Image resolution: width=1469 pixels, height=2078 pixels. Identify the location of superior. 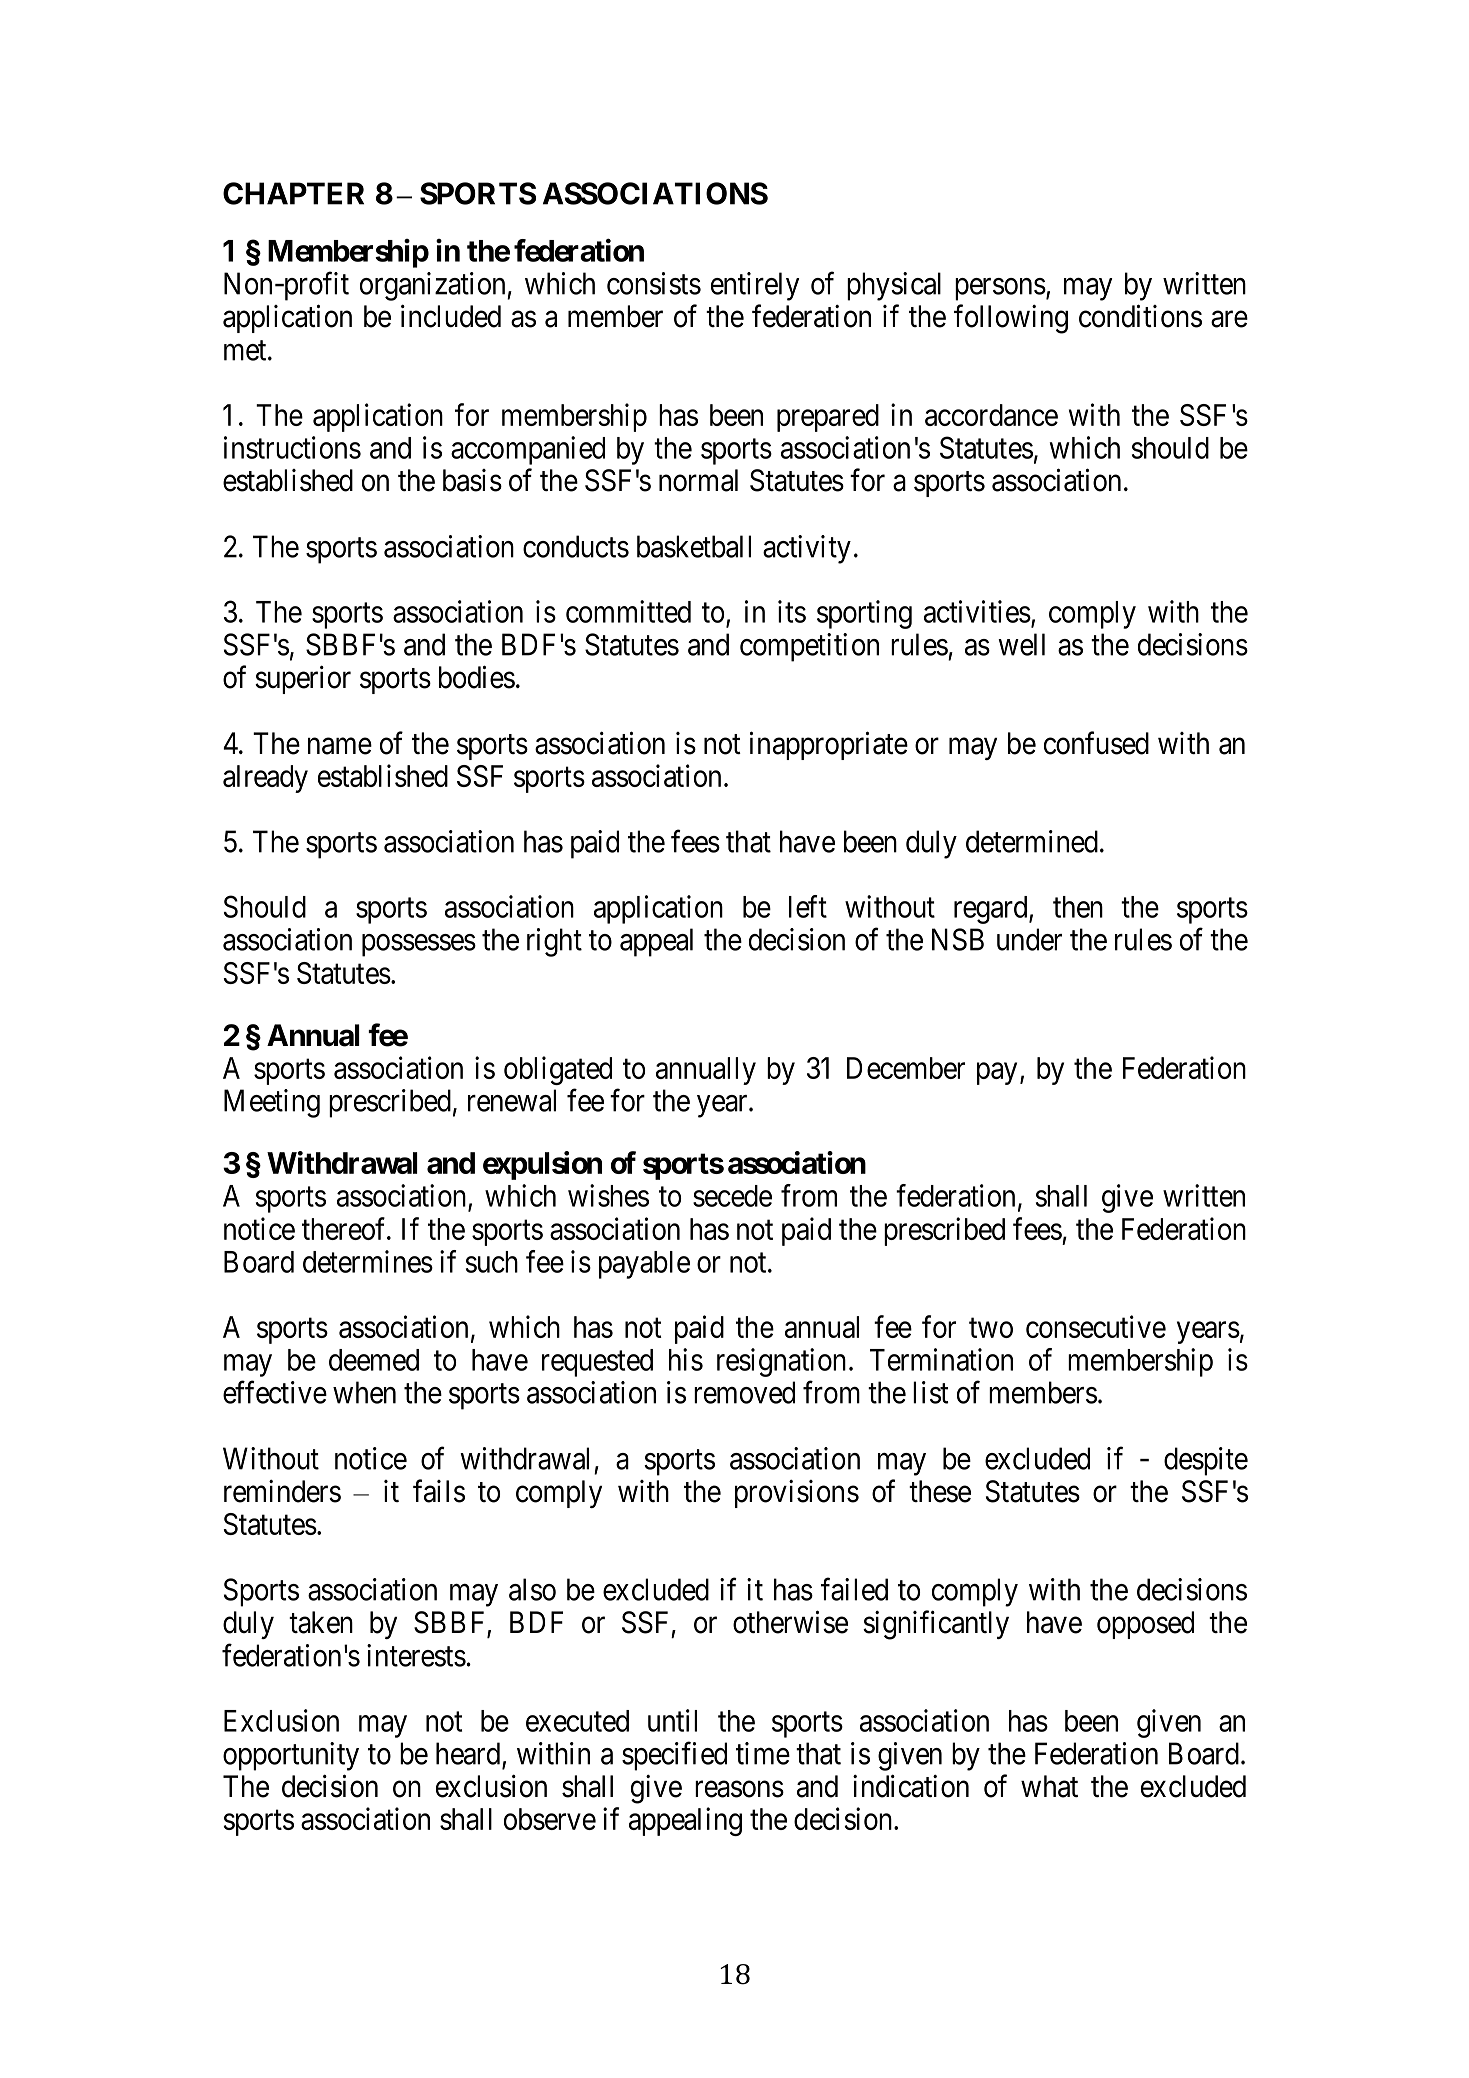
(303, 679).
